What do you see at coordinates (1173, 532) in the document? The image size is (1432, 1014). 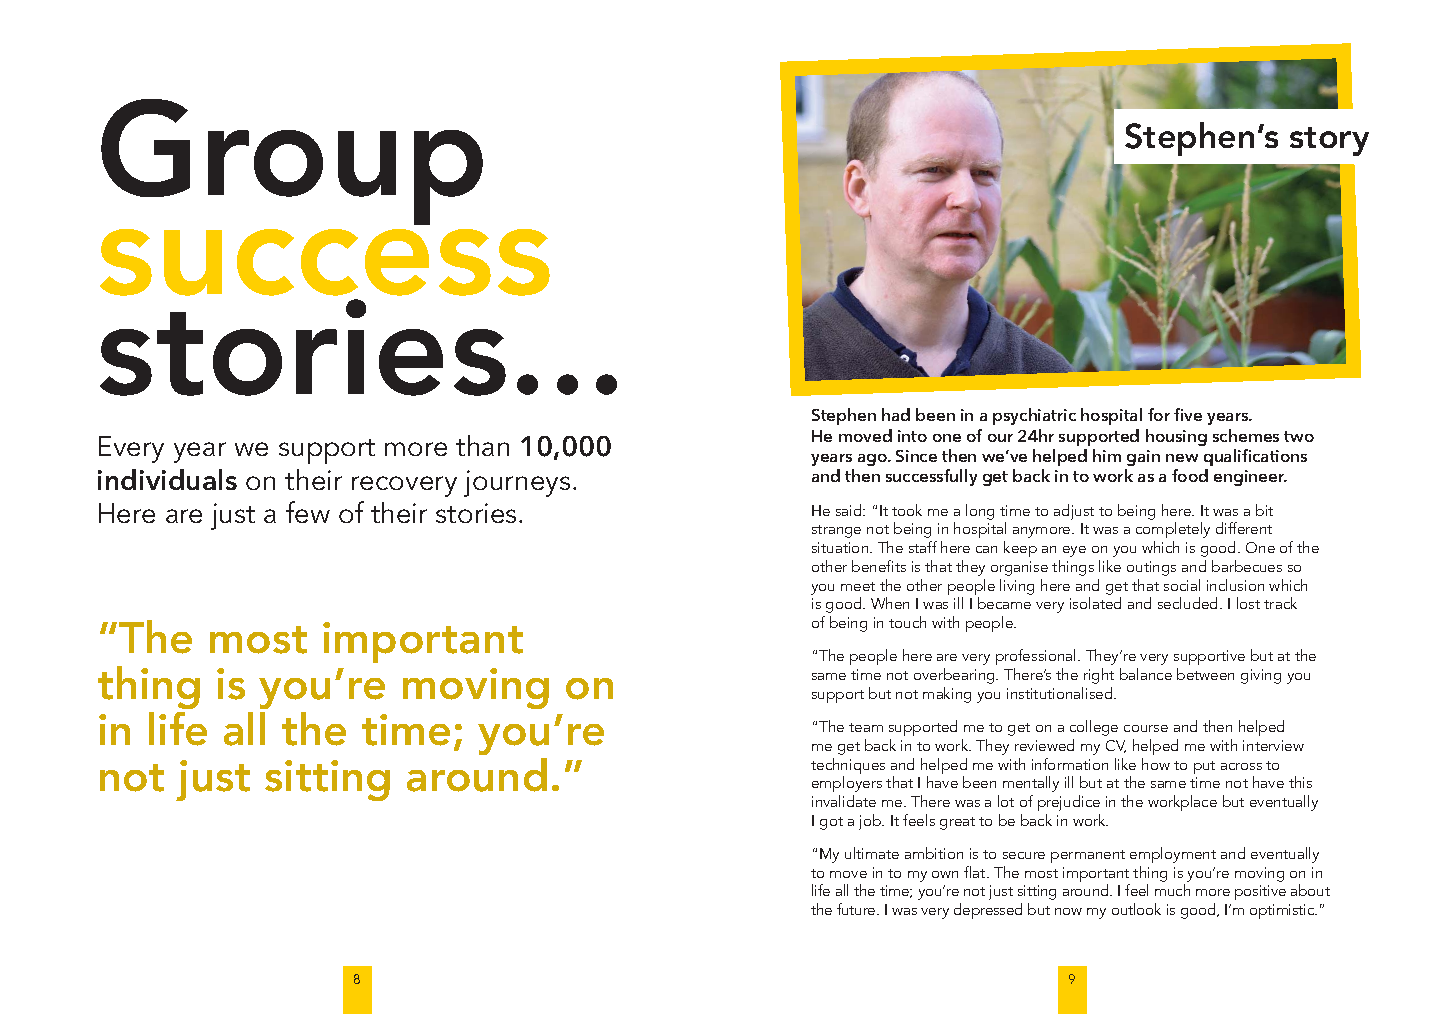 I see `completely` at bounding box center [1173, 532].
